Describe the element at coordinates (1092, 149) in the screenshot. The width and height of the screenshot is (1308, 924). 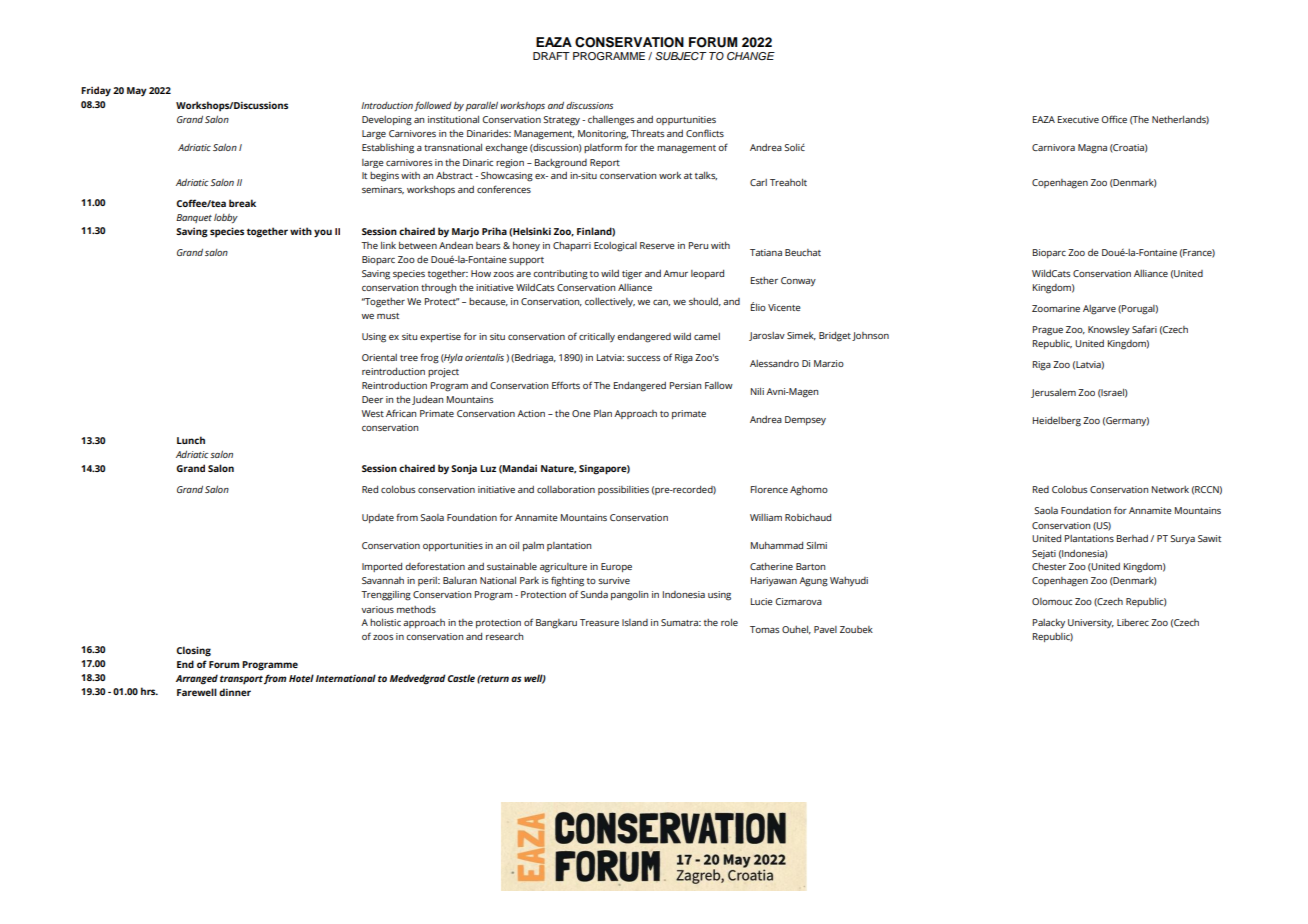
I see `Magna` at that location.
